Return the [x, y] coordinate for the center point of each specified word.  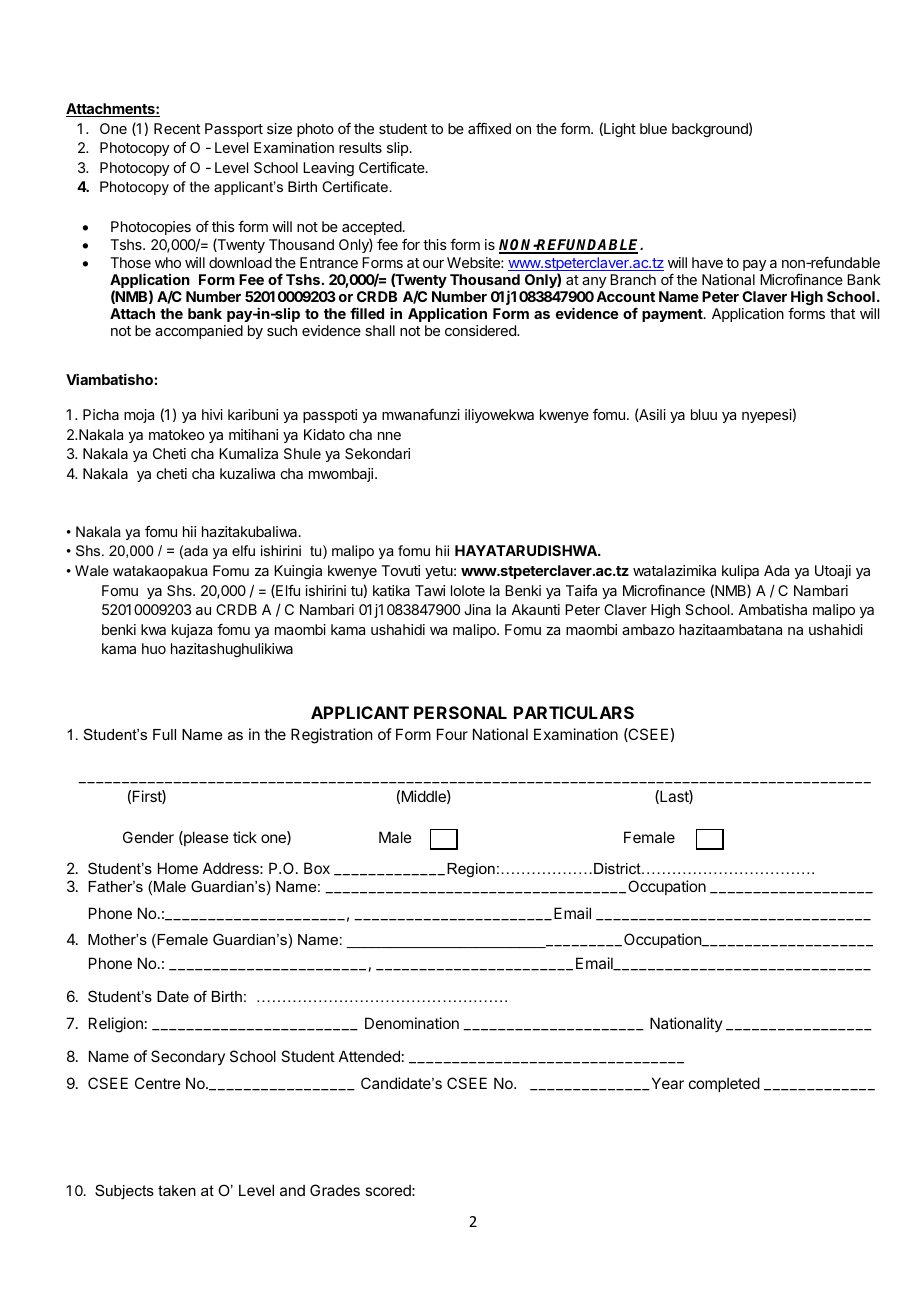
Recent [177, 128]
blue [653, 128]
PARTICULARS [574, 712]
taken [177, 1190]
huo [154, 648]
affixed [489, 128]
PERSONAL [460, 712]
